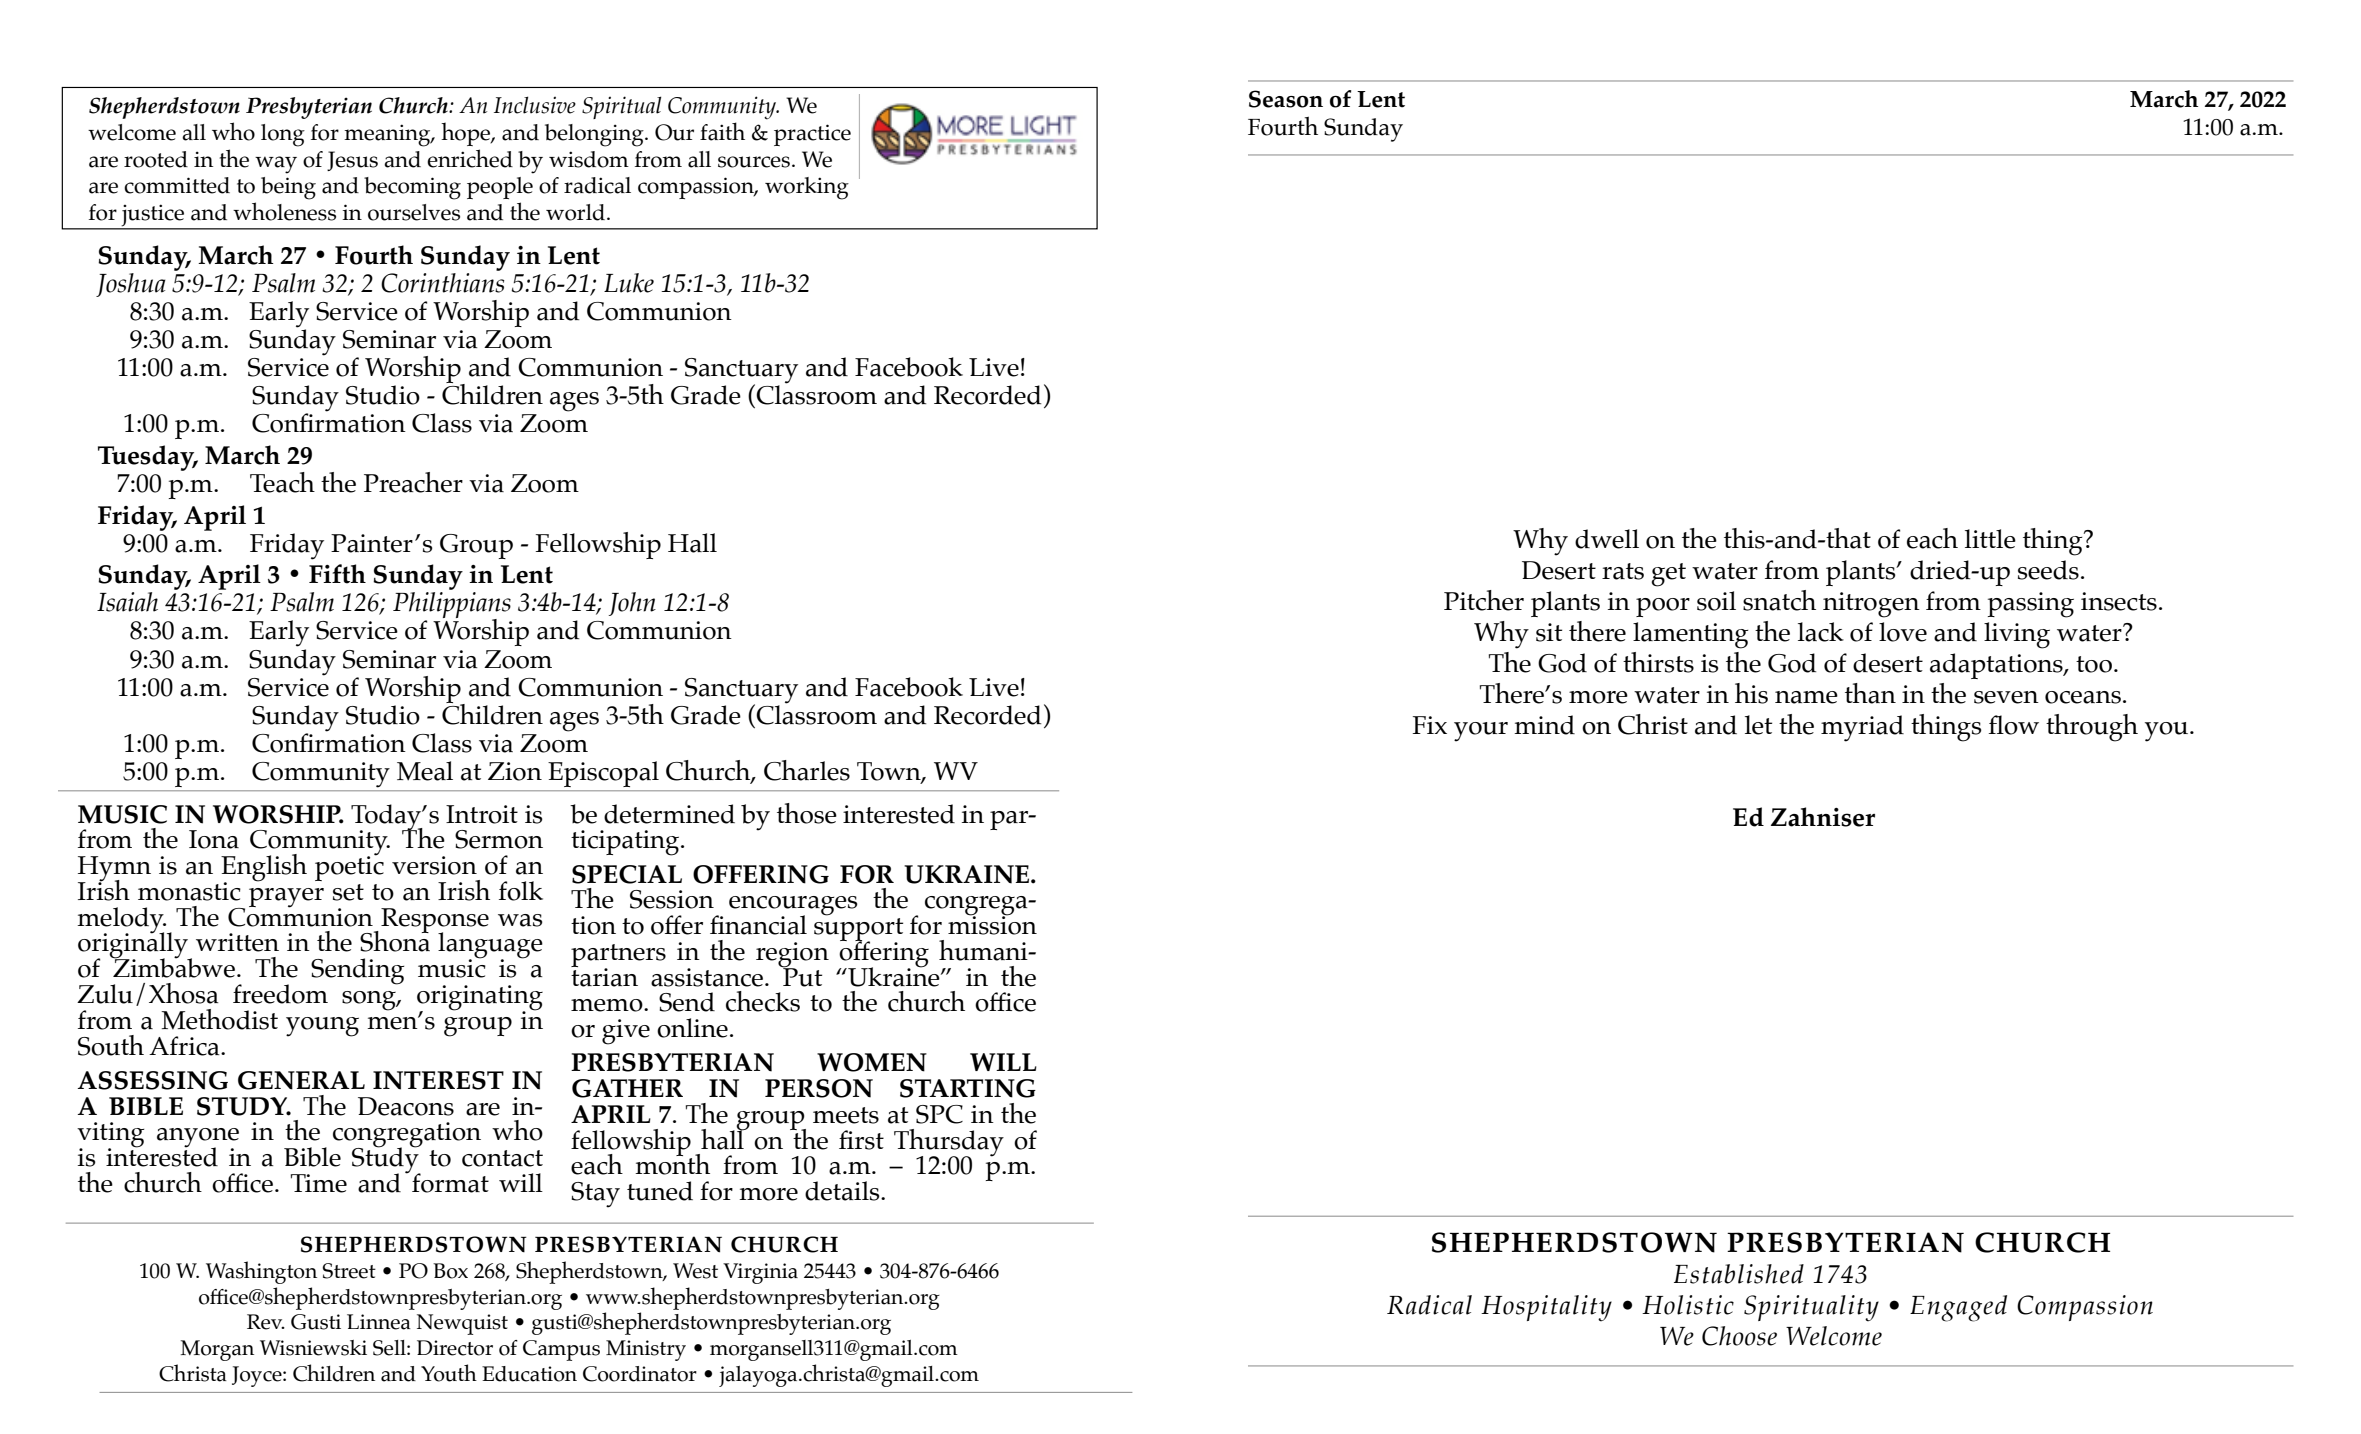 The image size is (2361, 1434). What do you see at coordinates (812, 135) in the screenshot?
I see `practice` at bounding box center [812, 135].
